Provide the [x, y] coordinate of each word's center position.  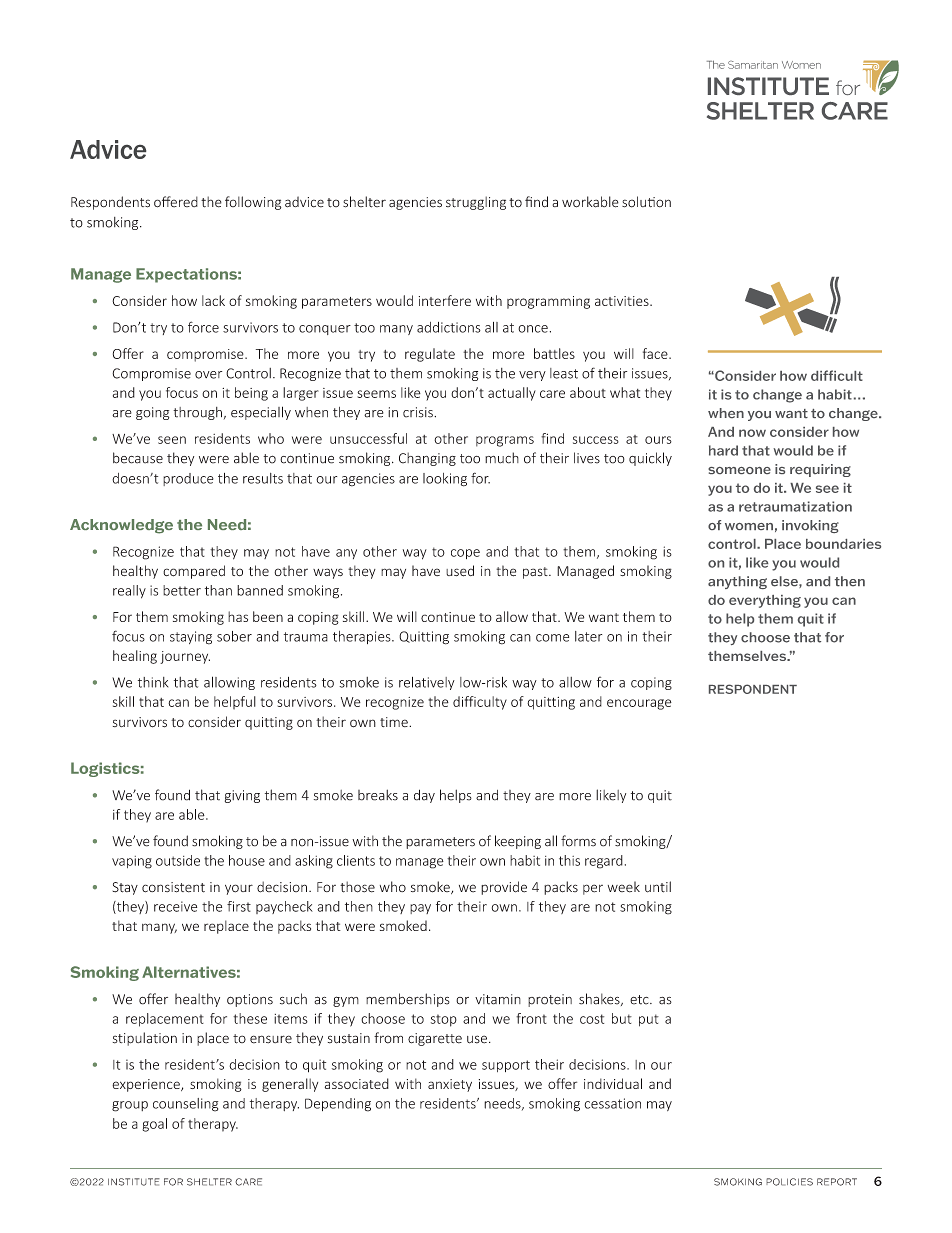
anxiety [450, 1085]
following [253, 203]
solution [646, 202]
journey [185, 657]
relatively [427, 683]
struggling [476, 203]
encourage [639, 704]
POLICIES [789, 1182]
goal [154, 1125]
